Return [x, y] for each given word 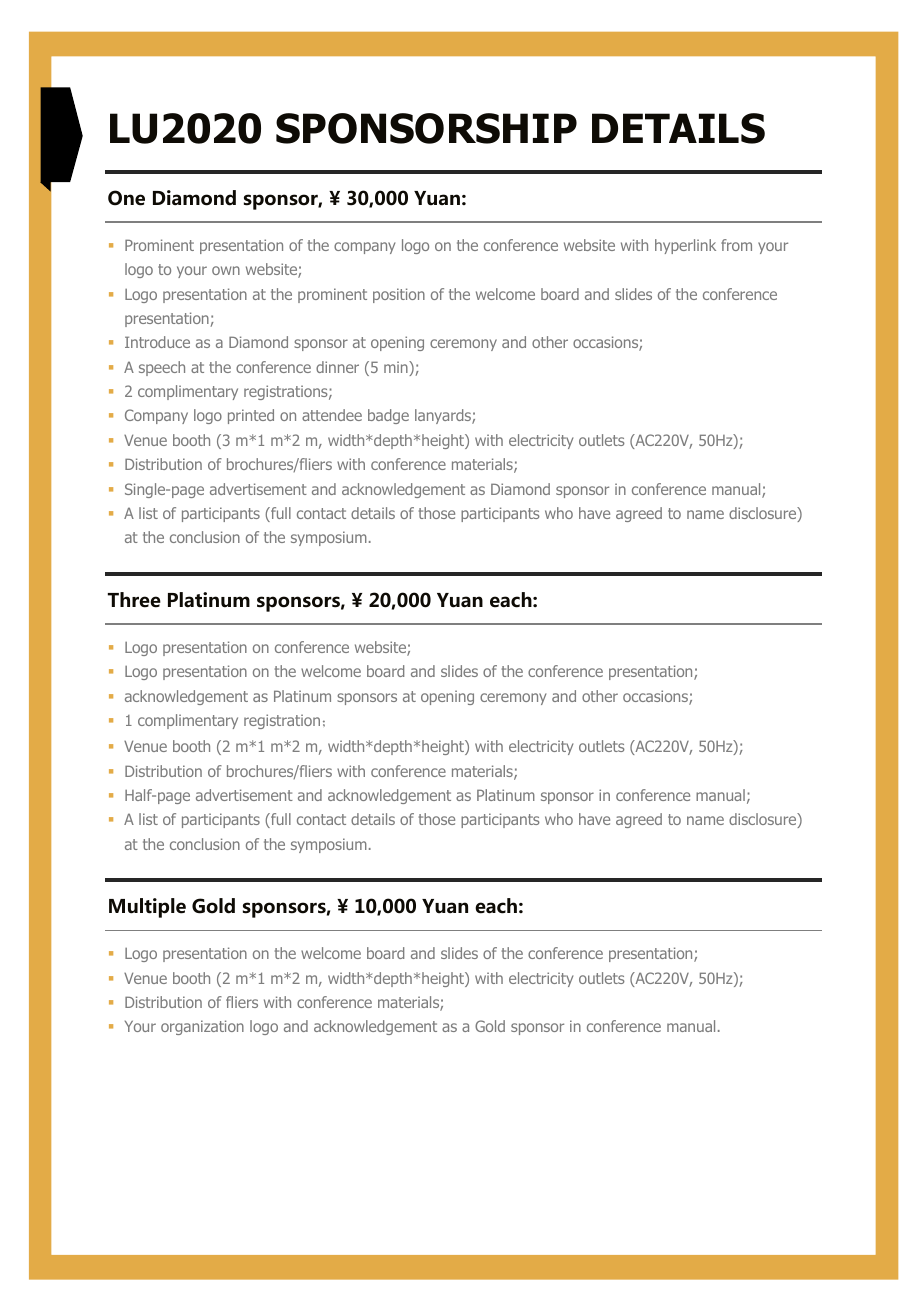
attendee [332, 415]
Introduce [157, 342]
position [399, 295]
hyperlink [685, 246]
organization [202, 1027]
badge [388, 416]
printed [251, 416]
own [226, 270]
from [736, 245]
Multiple [147, 908]
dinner [337, 367]
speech [162, 368]
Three [134, 600]
